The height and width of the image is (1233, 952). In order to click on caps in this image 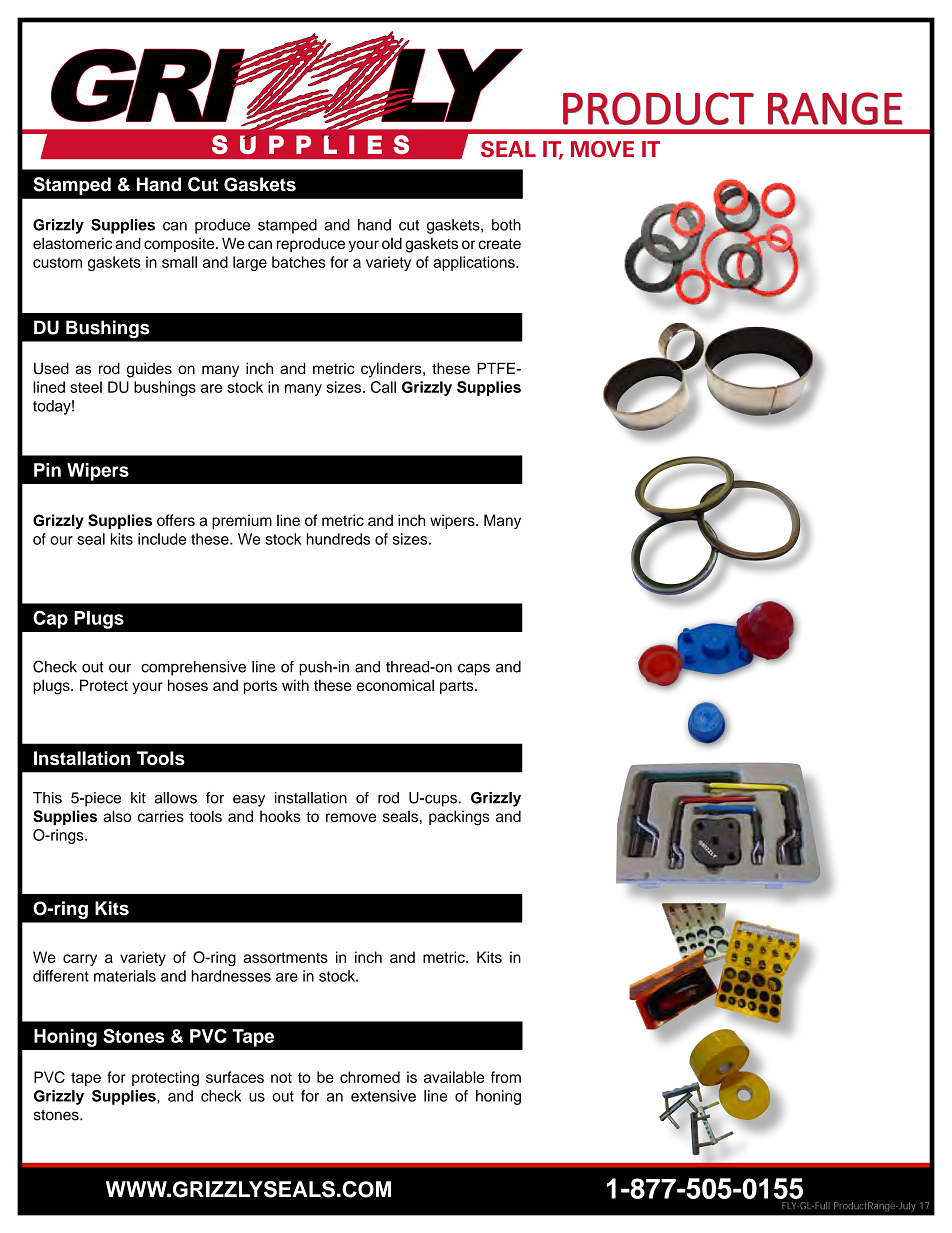, I will do `click(474, 670)`.
